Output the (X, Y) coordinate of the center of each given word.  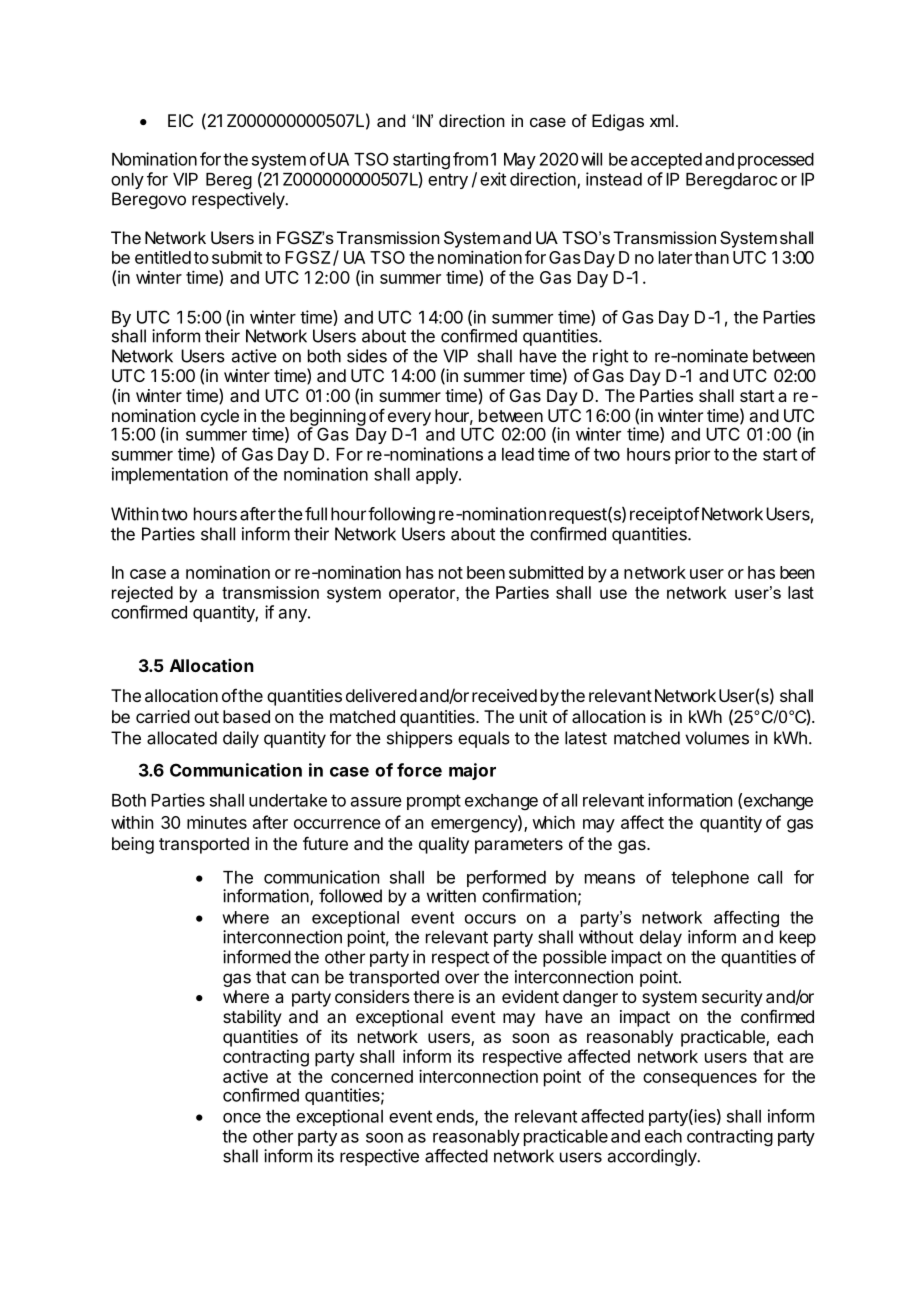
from (470, 159)
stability (252, 1018)
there (433, 996)
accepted (666, 161)
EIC (180, 120)
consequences (700, 1080)
